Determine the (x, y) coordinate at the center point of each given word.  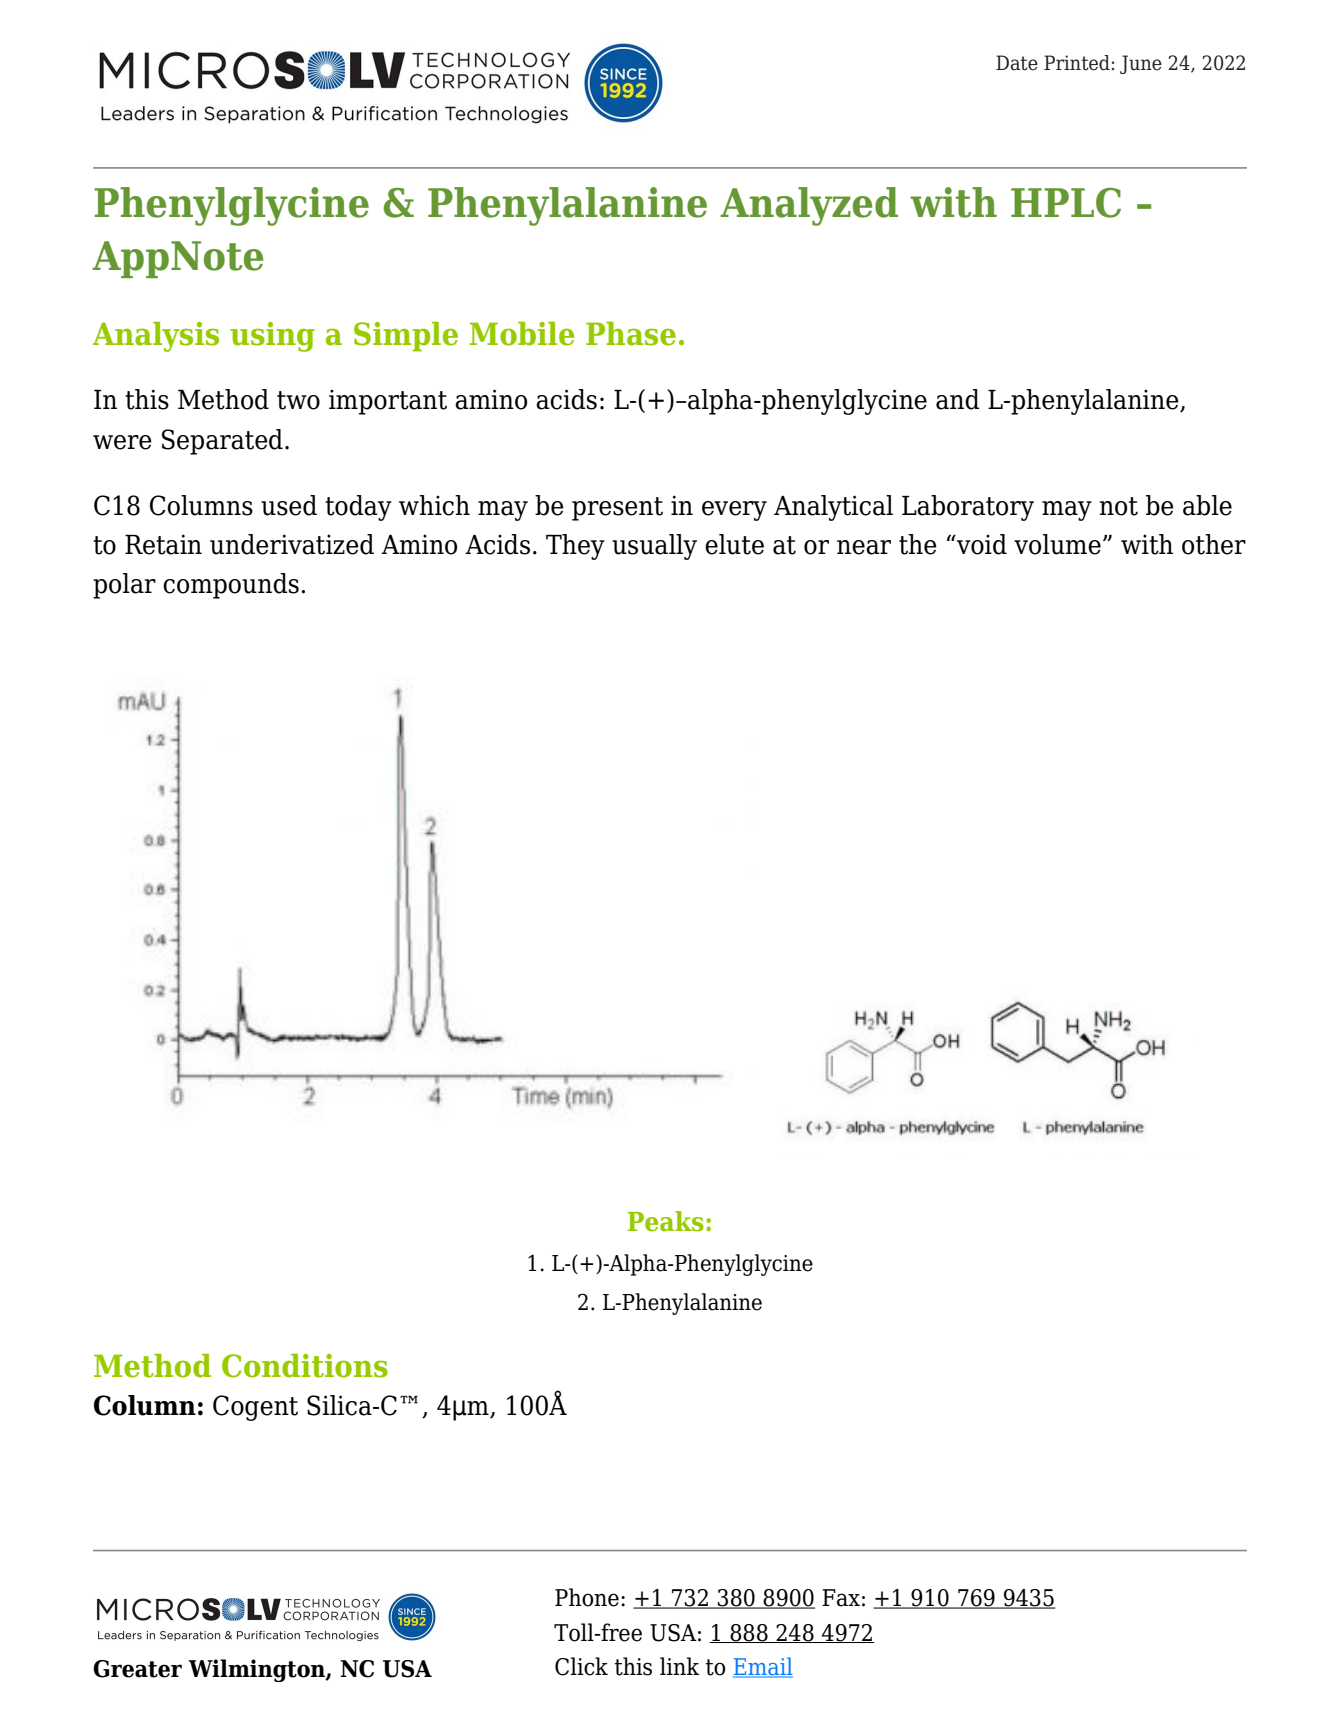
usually (654, 547)
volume (1057, 544)
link (679, 1666)
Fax (841, 1598)
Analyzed (809, 206)
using (272, 337)
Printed (1077, 63)
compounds (231, 586)
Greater (137, 1669)
